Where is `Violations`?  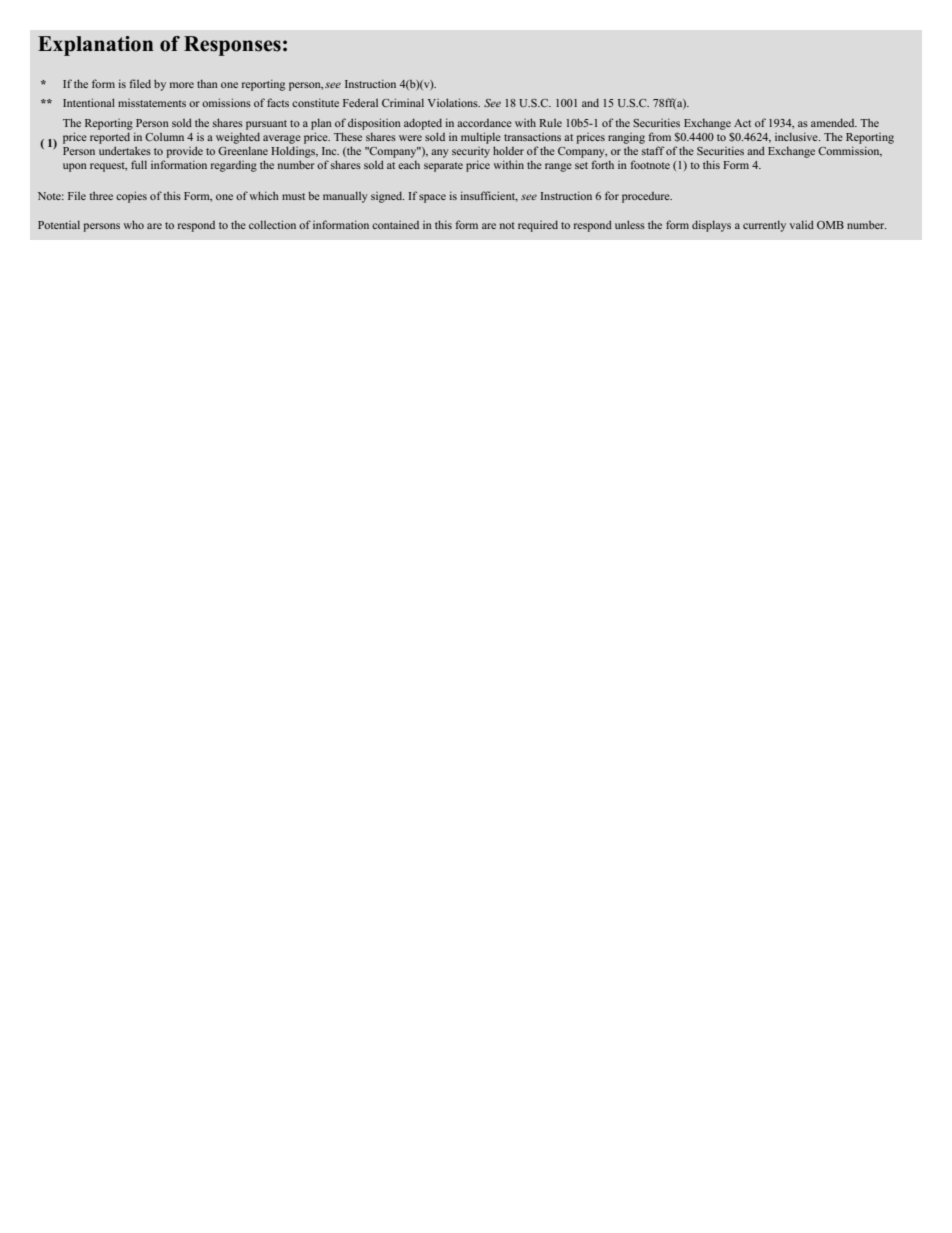 Violations is located at coordinates (454, 102).
